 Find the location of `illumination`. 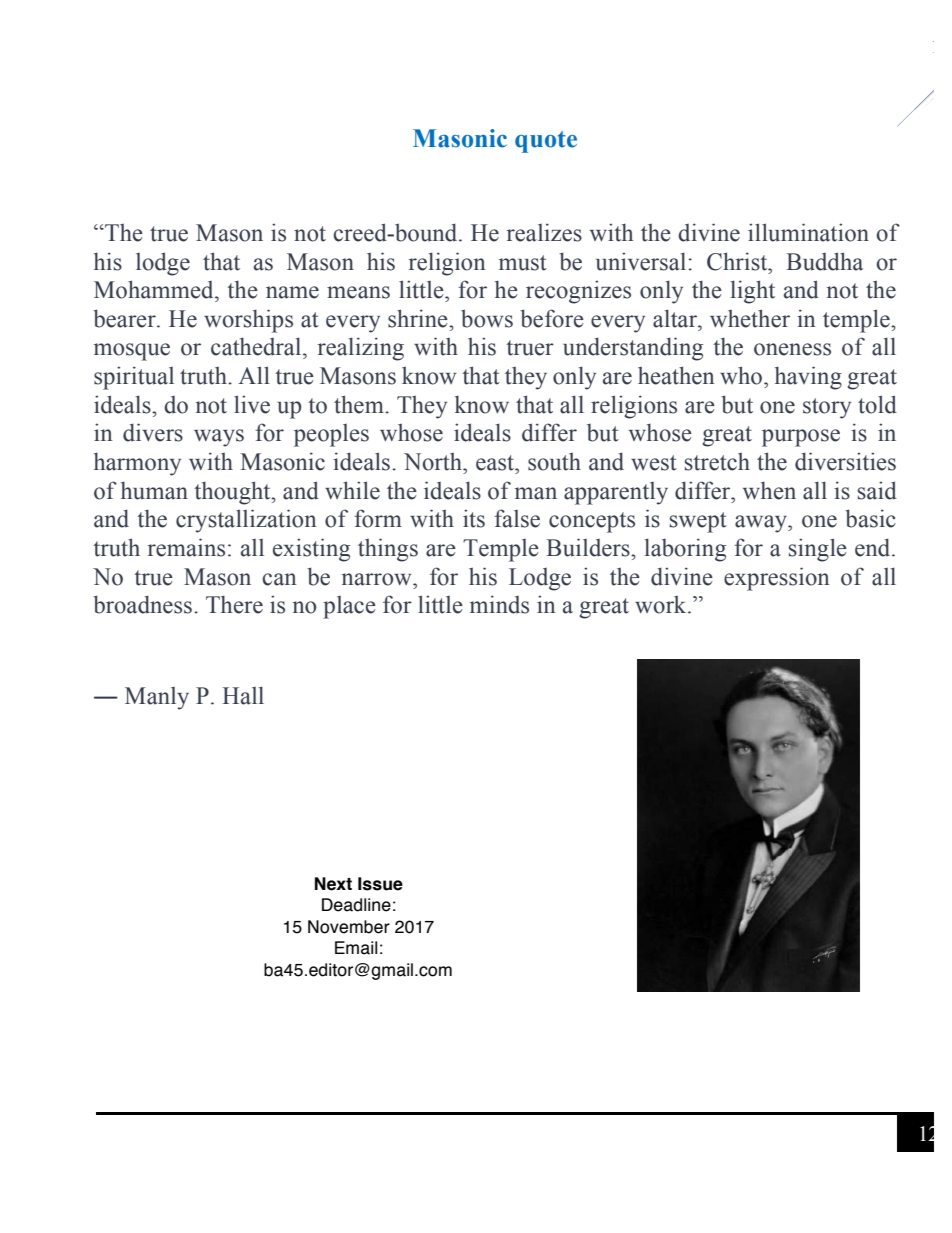

illumination is located at coordinates (808, 232).
